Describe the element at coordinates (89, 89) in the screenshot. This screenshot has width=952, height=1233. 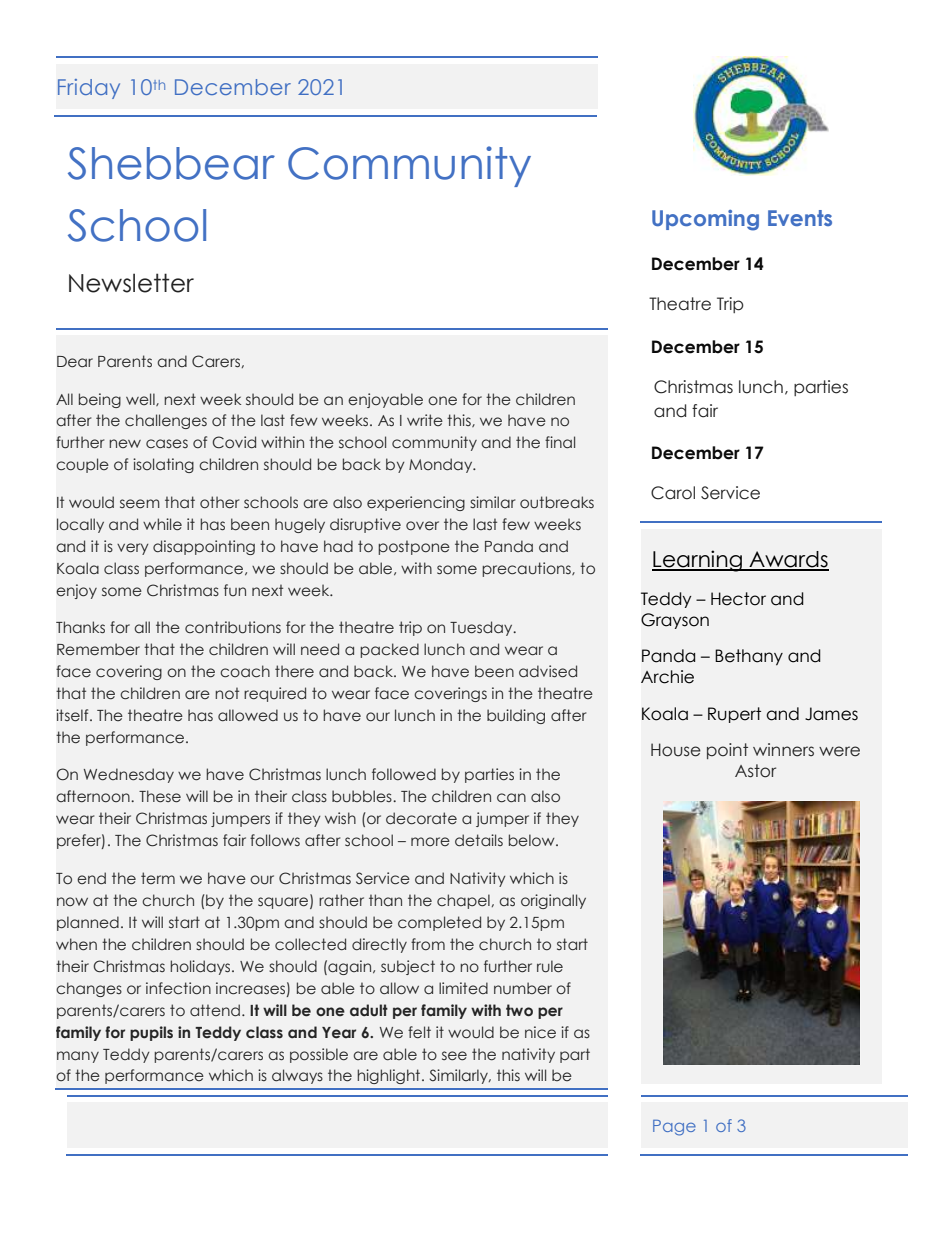
I see `Friday` at that location.
